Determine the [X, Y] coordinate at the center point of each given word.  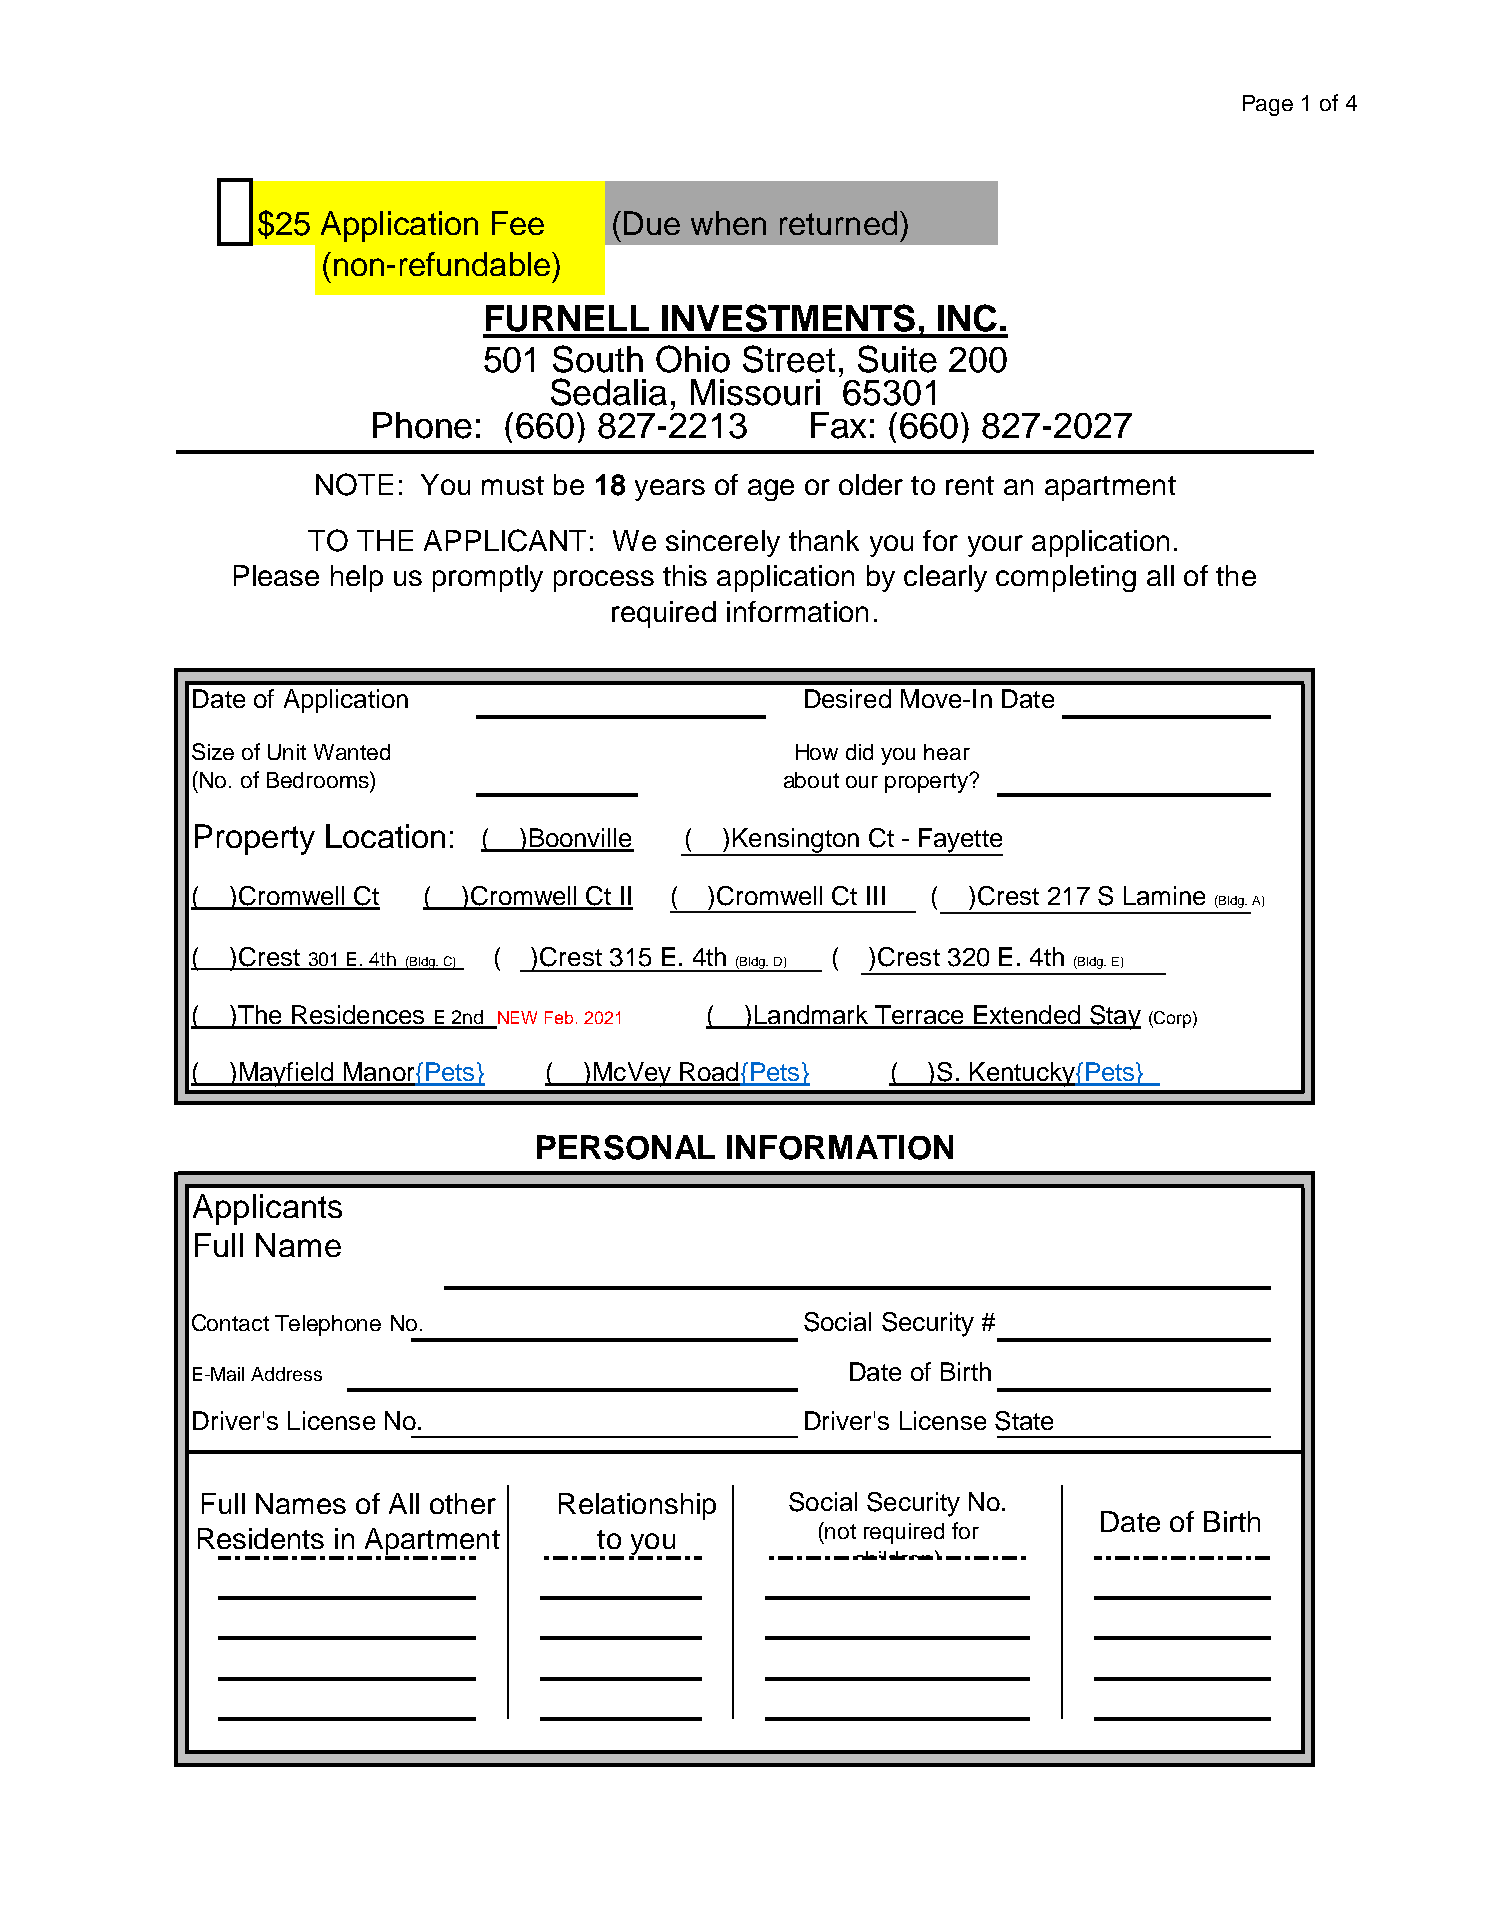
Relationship [637, 1506]
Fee [518, 223]
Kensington [795, 841]
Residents [261, 1538]
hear [947, 752]
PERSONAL [626, 1147]
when [728, 223]
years [670, 490]
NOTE [354, 484]
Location [385, 836]
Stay [1114, 1017]
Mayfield [286, 1074]
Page [1268, 105]
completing [1066, 578]
